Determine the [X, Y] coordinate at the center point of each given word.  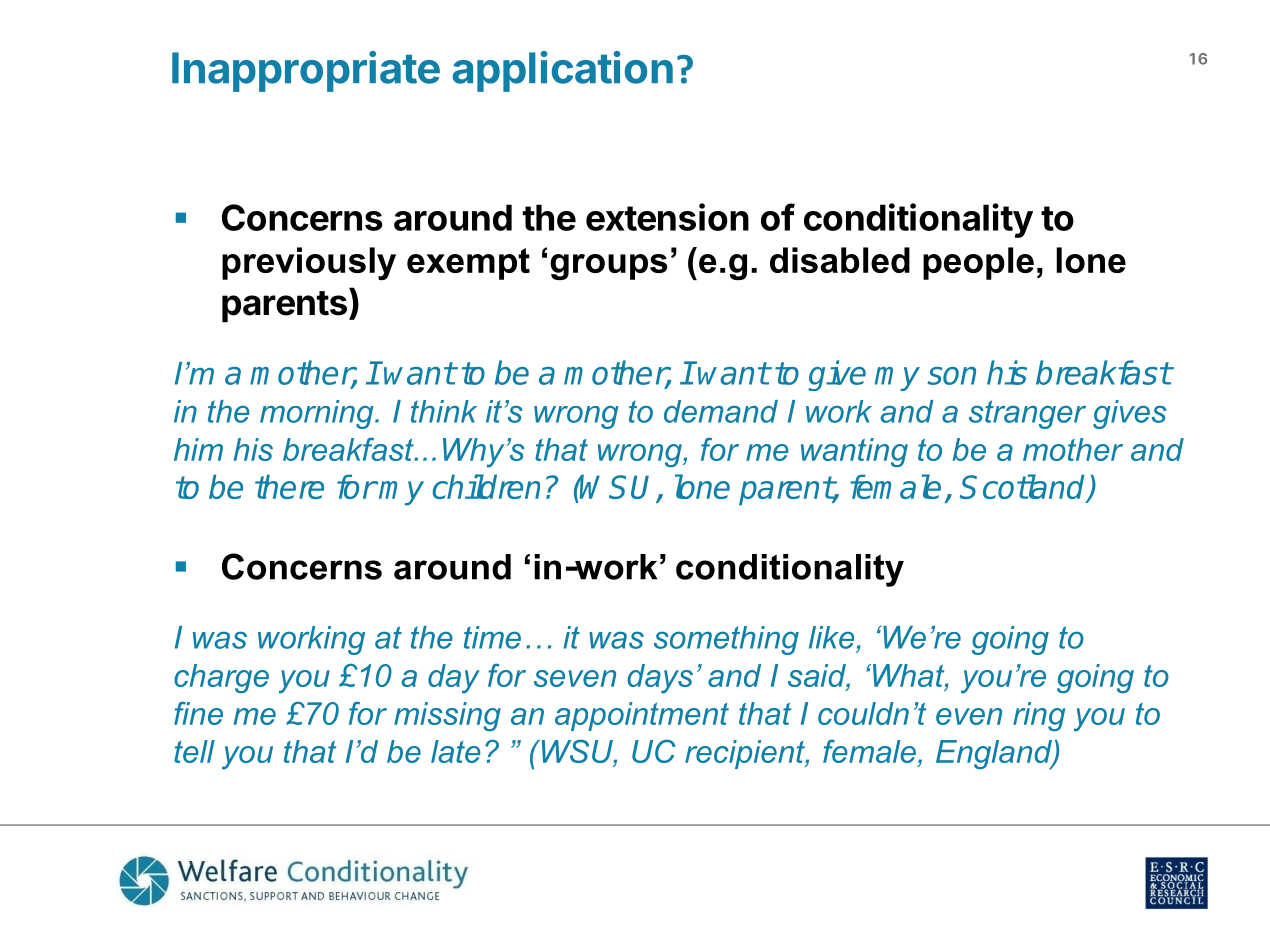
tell [194, 751]
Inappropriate [306, 71]
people [978, 263]
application [563, 71]
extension [667, 217]
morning [318, 414]
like [831, 637]
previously [309, 263]
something [726, 640]
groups [608, 267]
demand [721, 411]
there [289, 486]
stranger [1027, 414]
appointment [642, 716]
